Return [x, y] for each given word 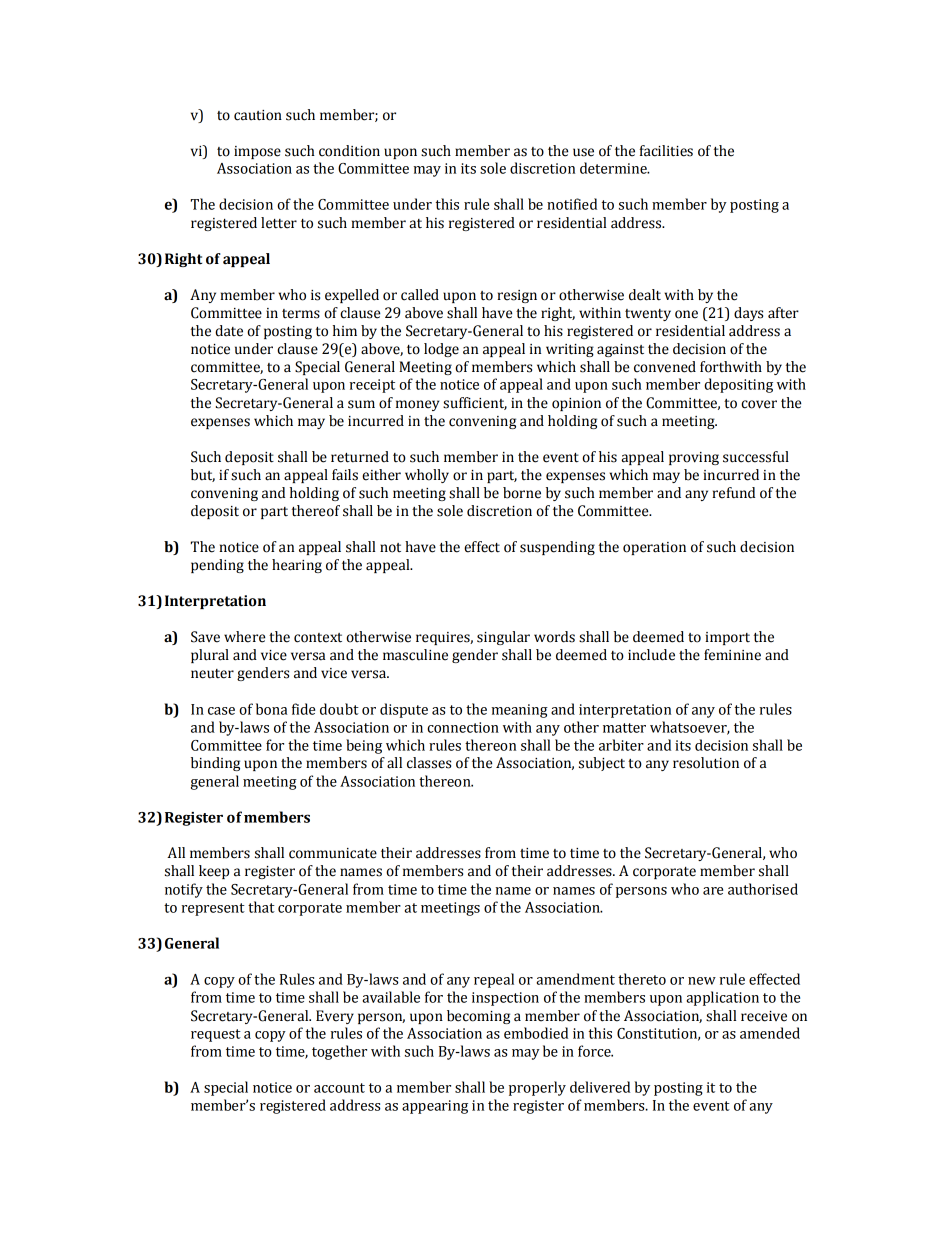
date [229, 331]
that [261, 907]
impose [257, 152]
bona [271, 709]
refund [733, 493]
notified [572, 204]
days [748, 314]
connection [463, 727]
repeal [494, 980]
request [216, 1035]
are [713, 891]
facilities [666, 151]
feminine [732, 655]
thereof [316, 511]
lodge [441, 350]
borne [522, 493]
